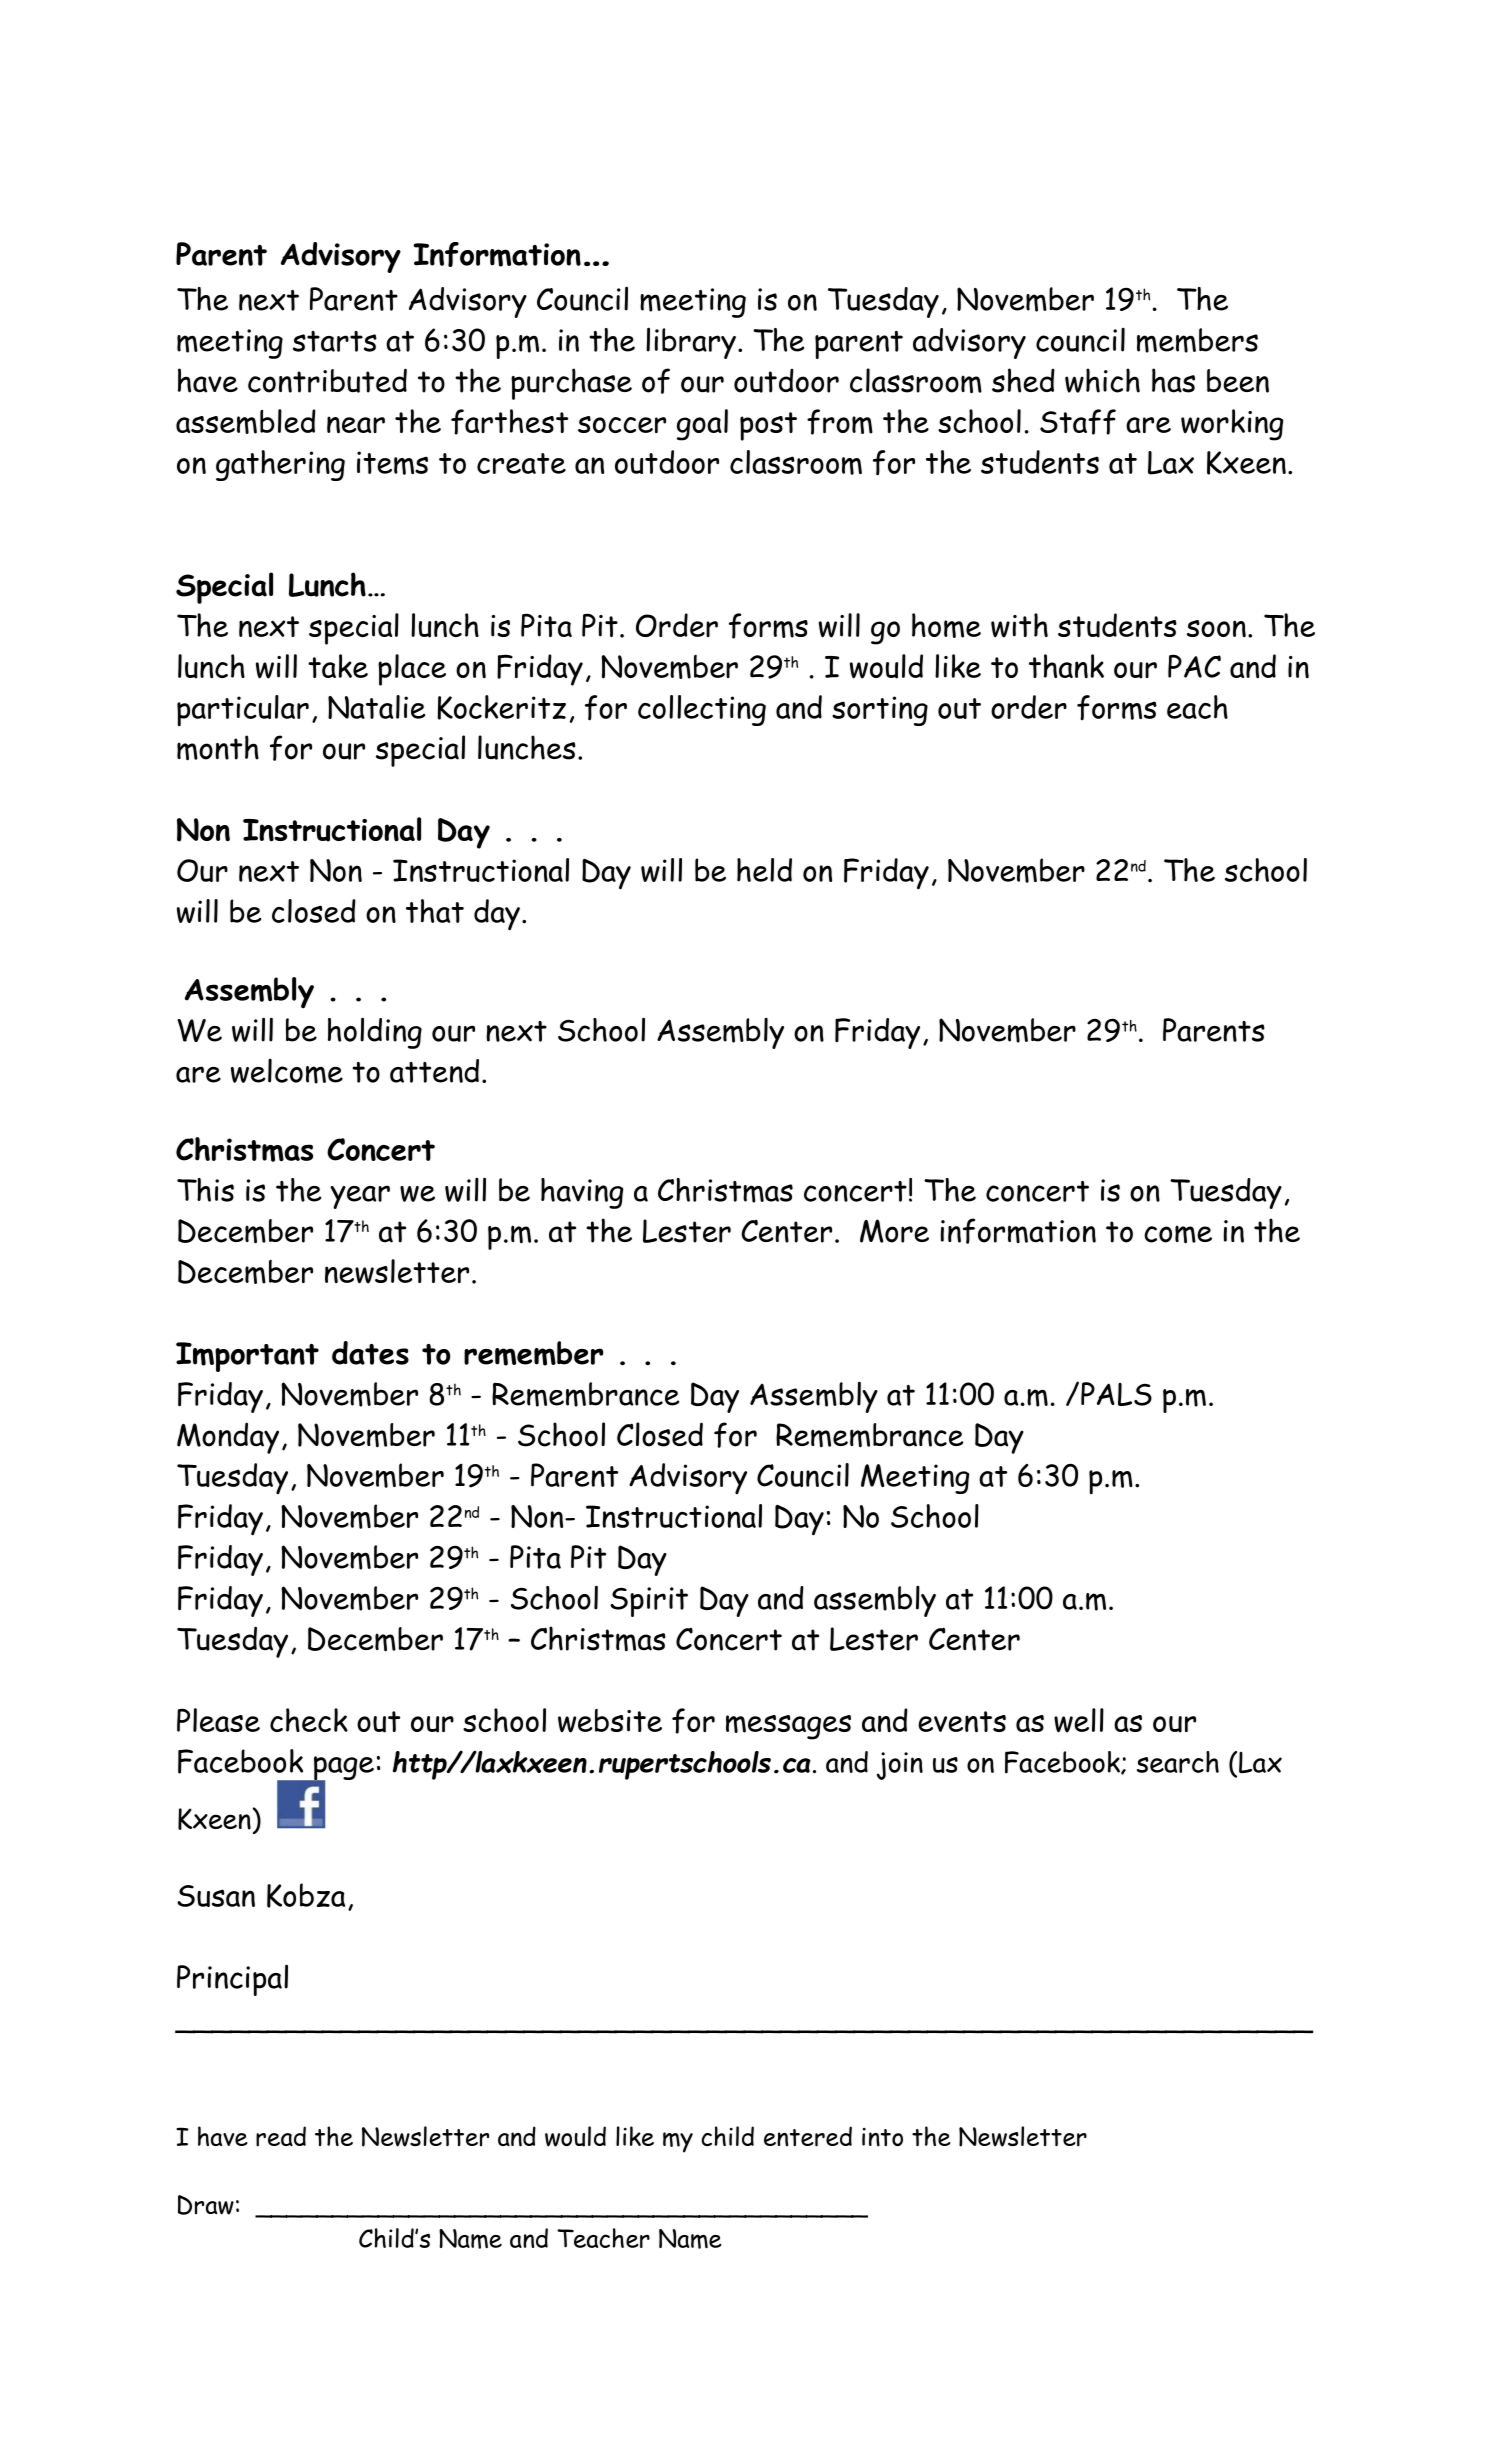  What do you see at coordinates (1079, 1720) in the page?
I see `well` at bounding box center [1079, 1720].
